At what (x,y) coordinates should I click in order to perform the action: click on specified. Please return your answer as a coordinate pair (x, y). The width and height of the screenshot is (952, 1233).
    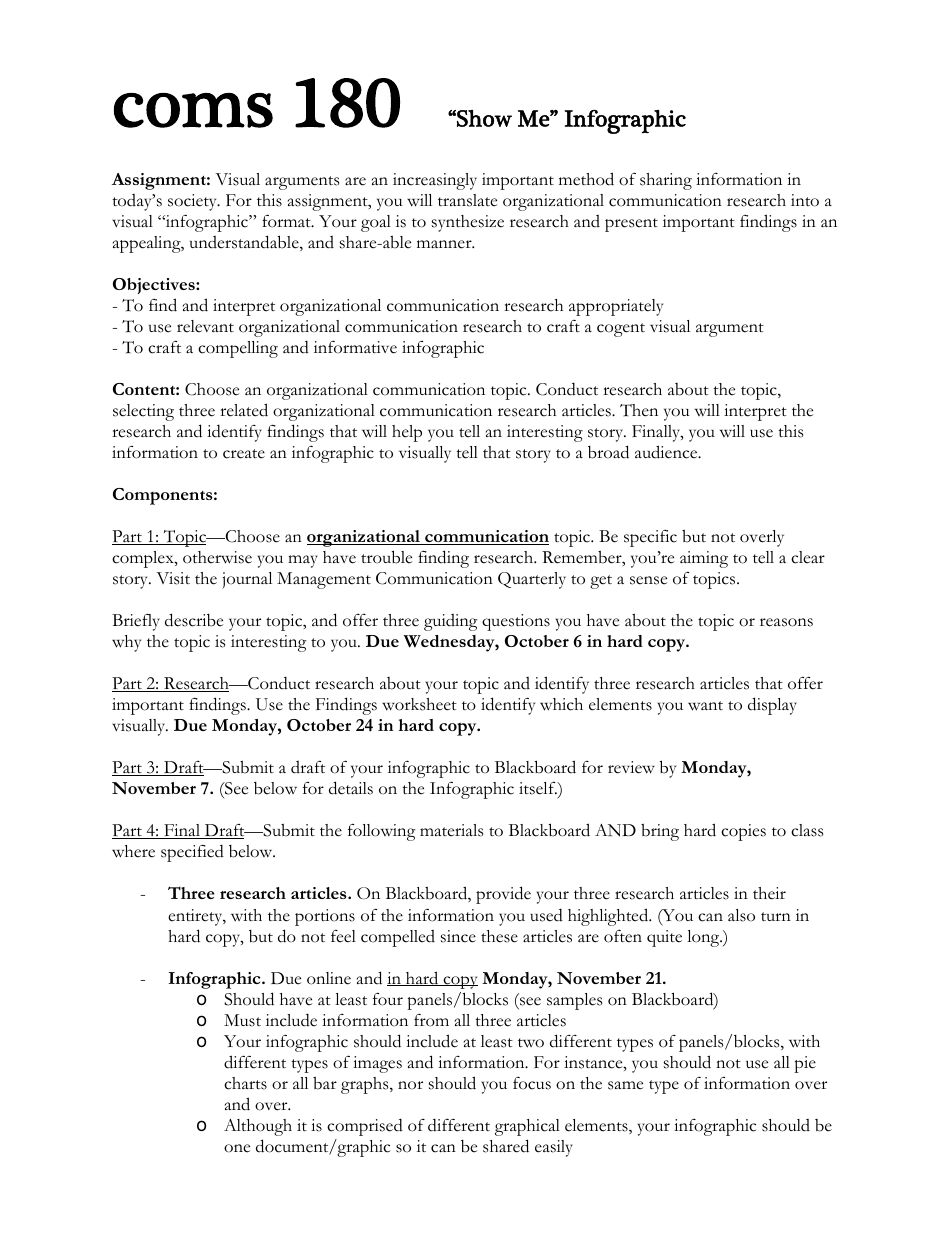
    Looking at the image, I should click on (192, 853).
